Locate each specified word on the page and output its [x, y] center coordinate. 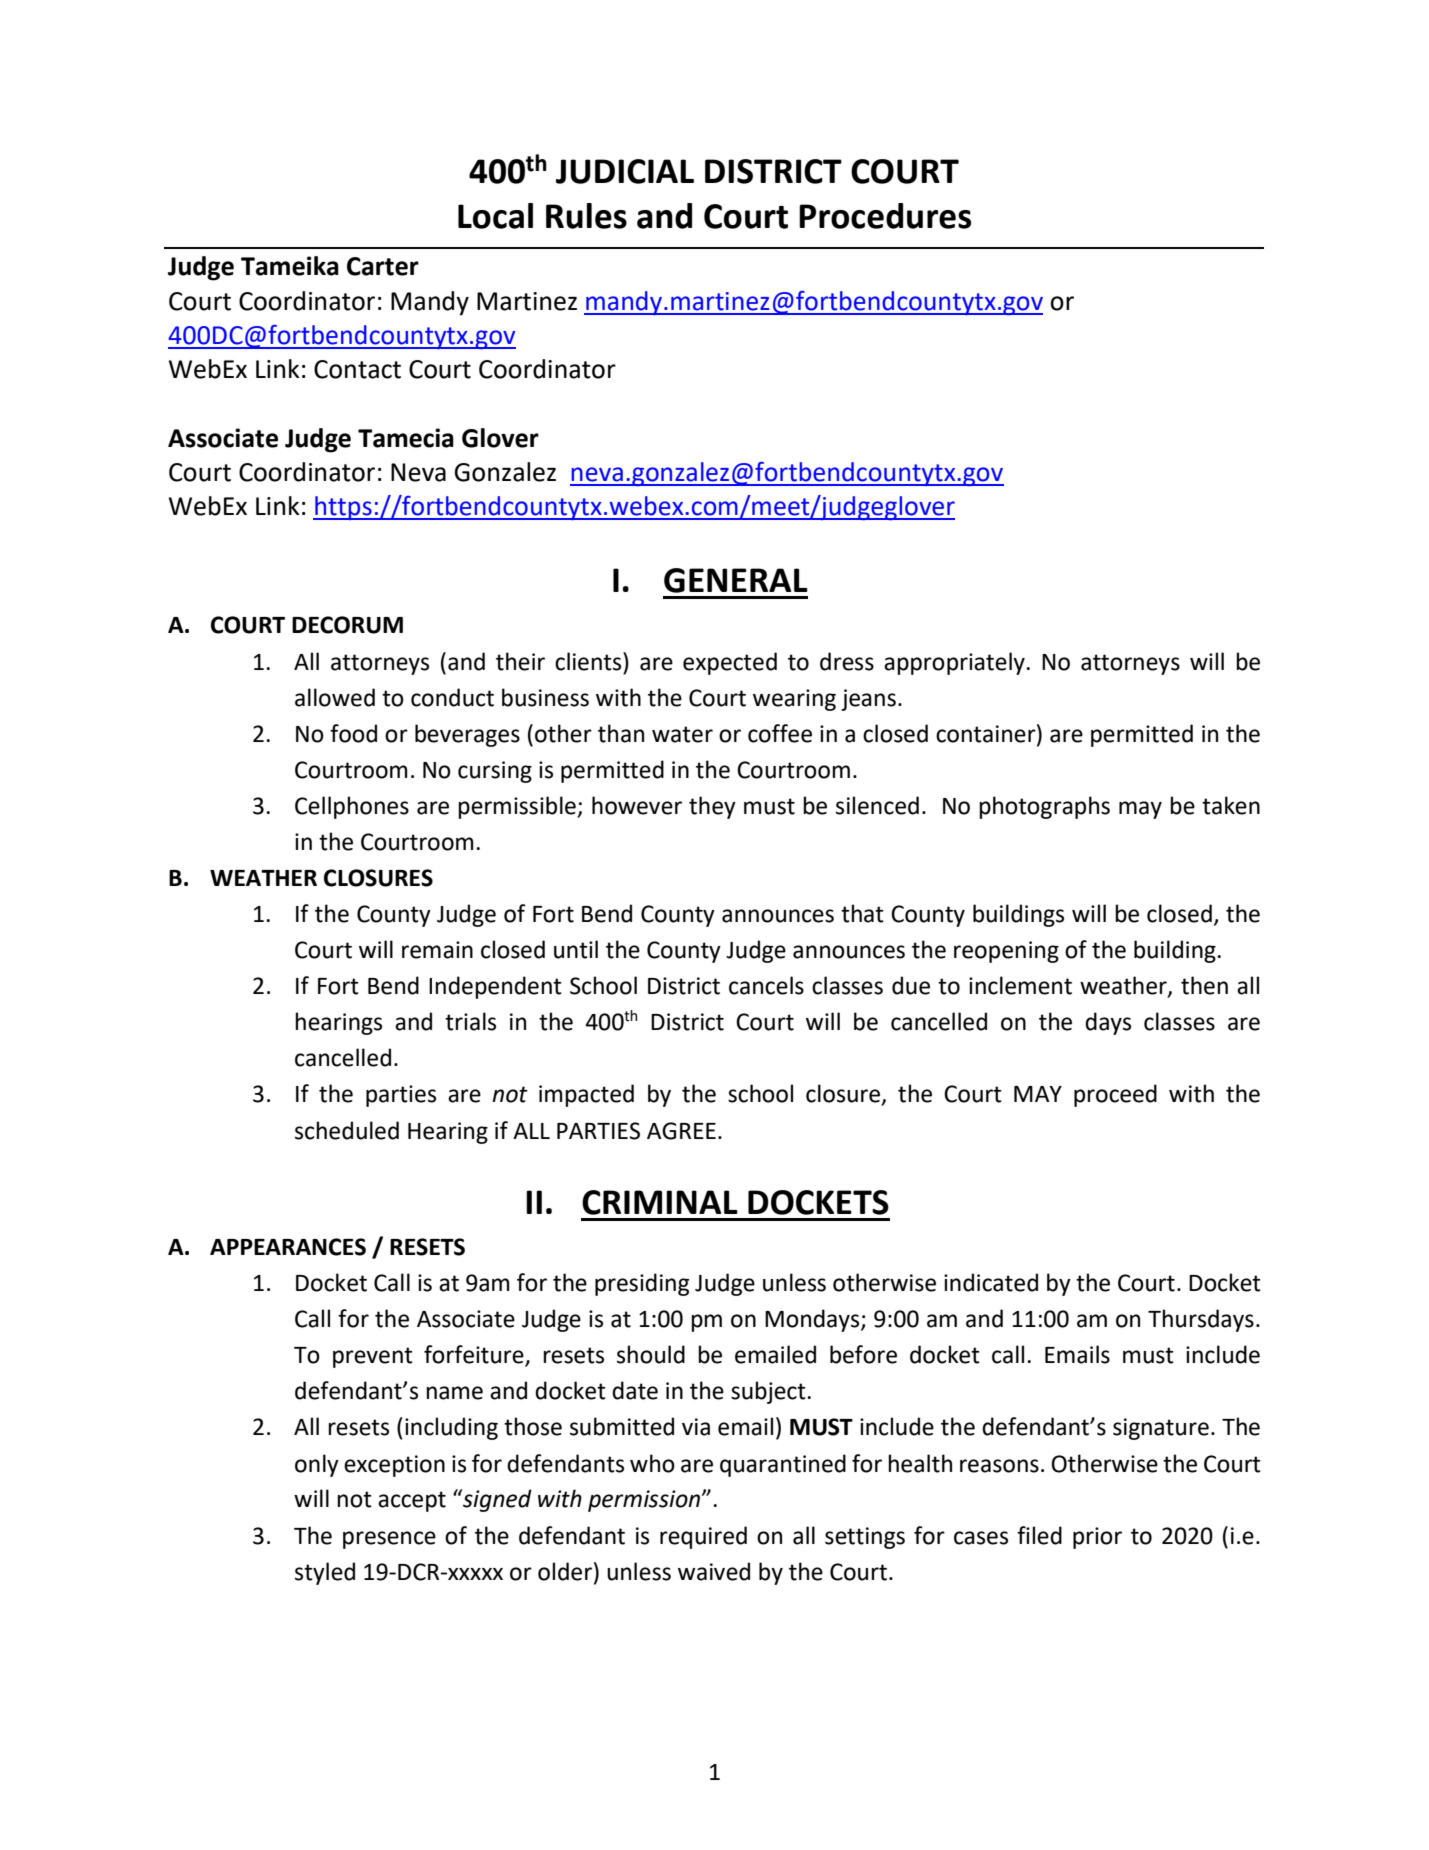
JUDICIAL [625, 171]
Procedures [885, 216]
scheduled [347, 1130]
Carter [383, 266]
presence [389, 1540]
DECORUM [347, 625]
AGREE [681, 1131]
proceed [1115, 1095]
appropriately [955, 663]
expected [730, 663]
